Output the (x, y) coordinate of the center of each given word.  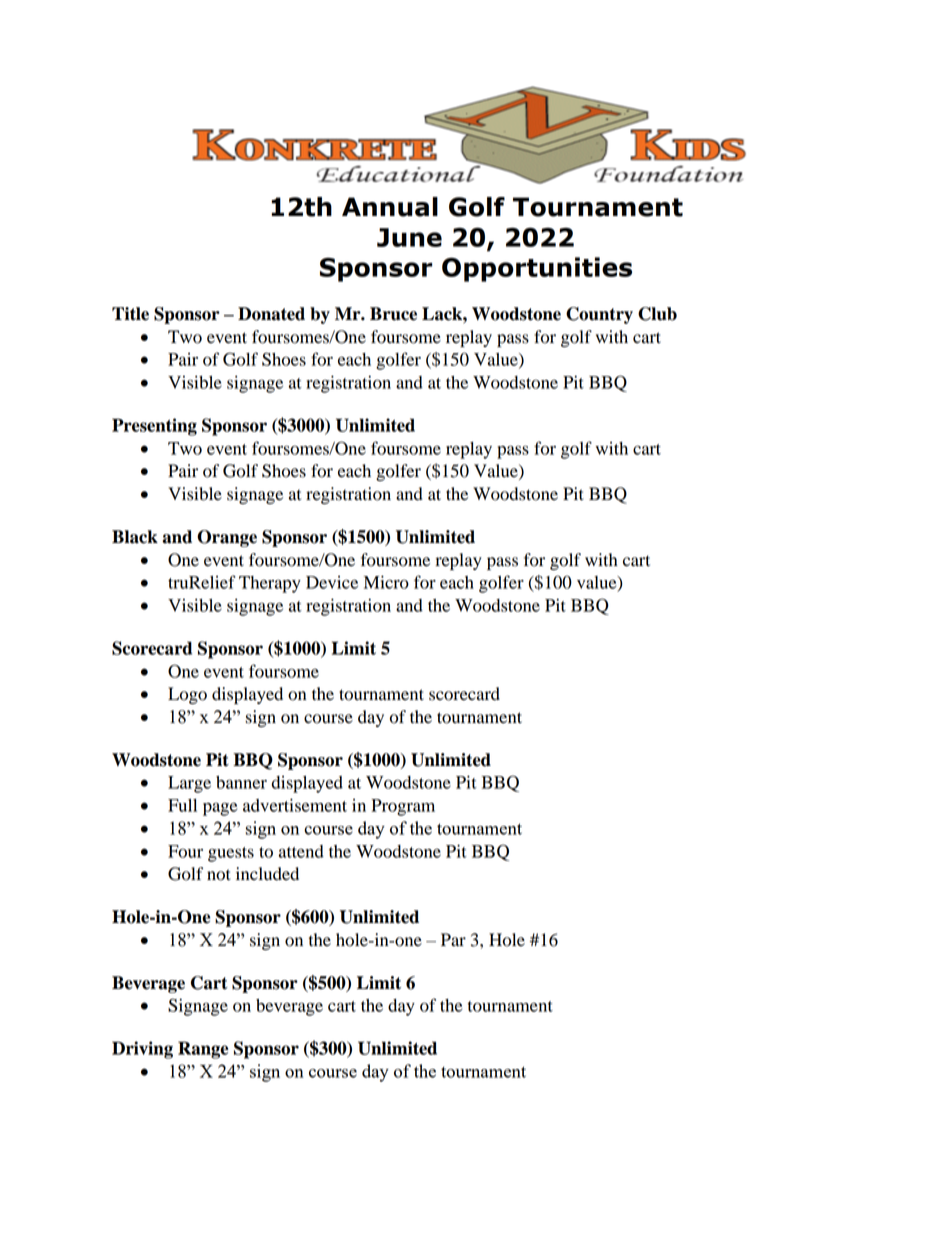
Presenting (154, 427)
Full (182, 805)
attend (301, 851)
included (267, 874)
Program (403, 807)
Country (599, 315)
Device (332, 582)
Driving (142, 1050)
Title (130, 314)
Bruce (393, 314)
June (409, 237)
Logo (187, 695)
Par (453, 940)
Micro (386, 582)
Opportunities (537, 269)
